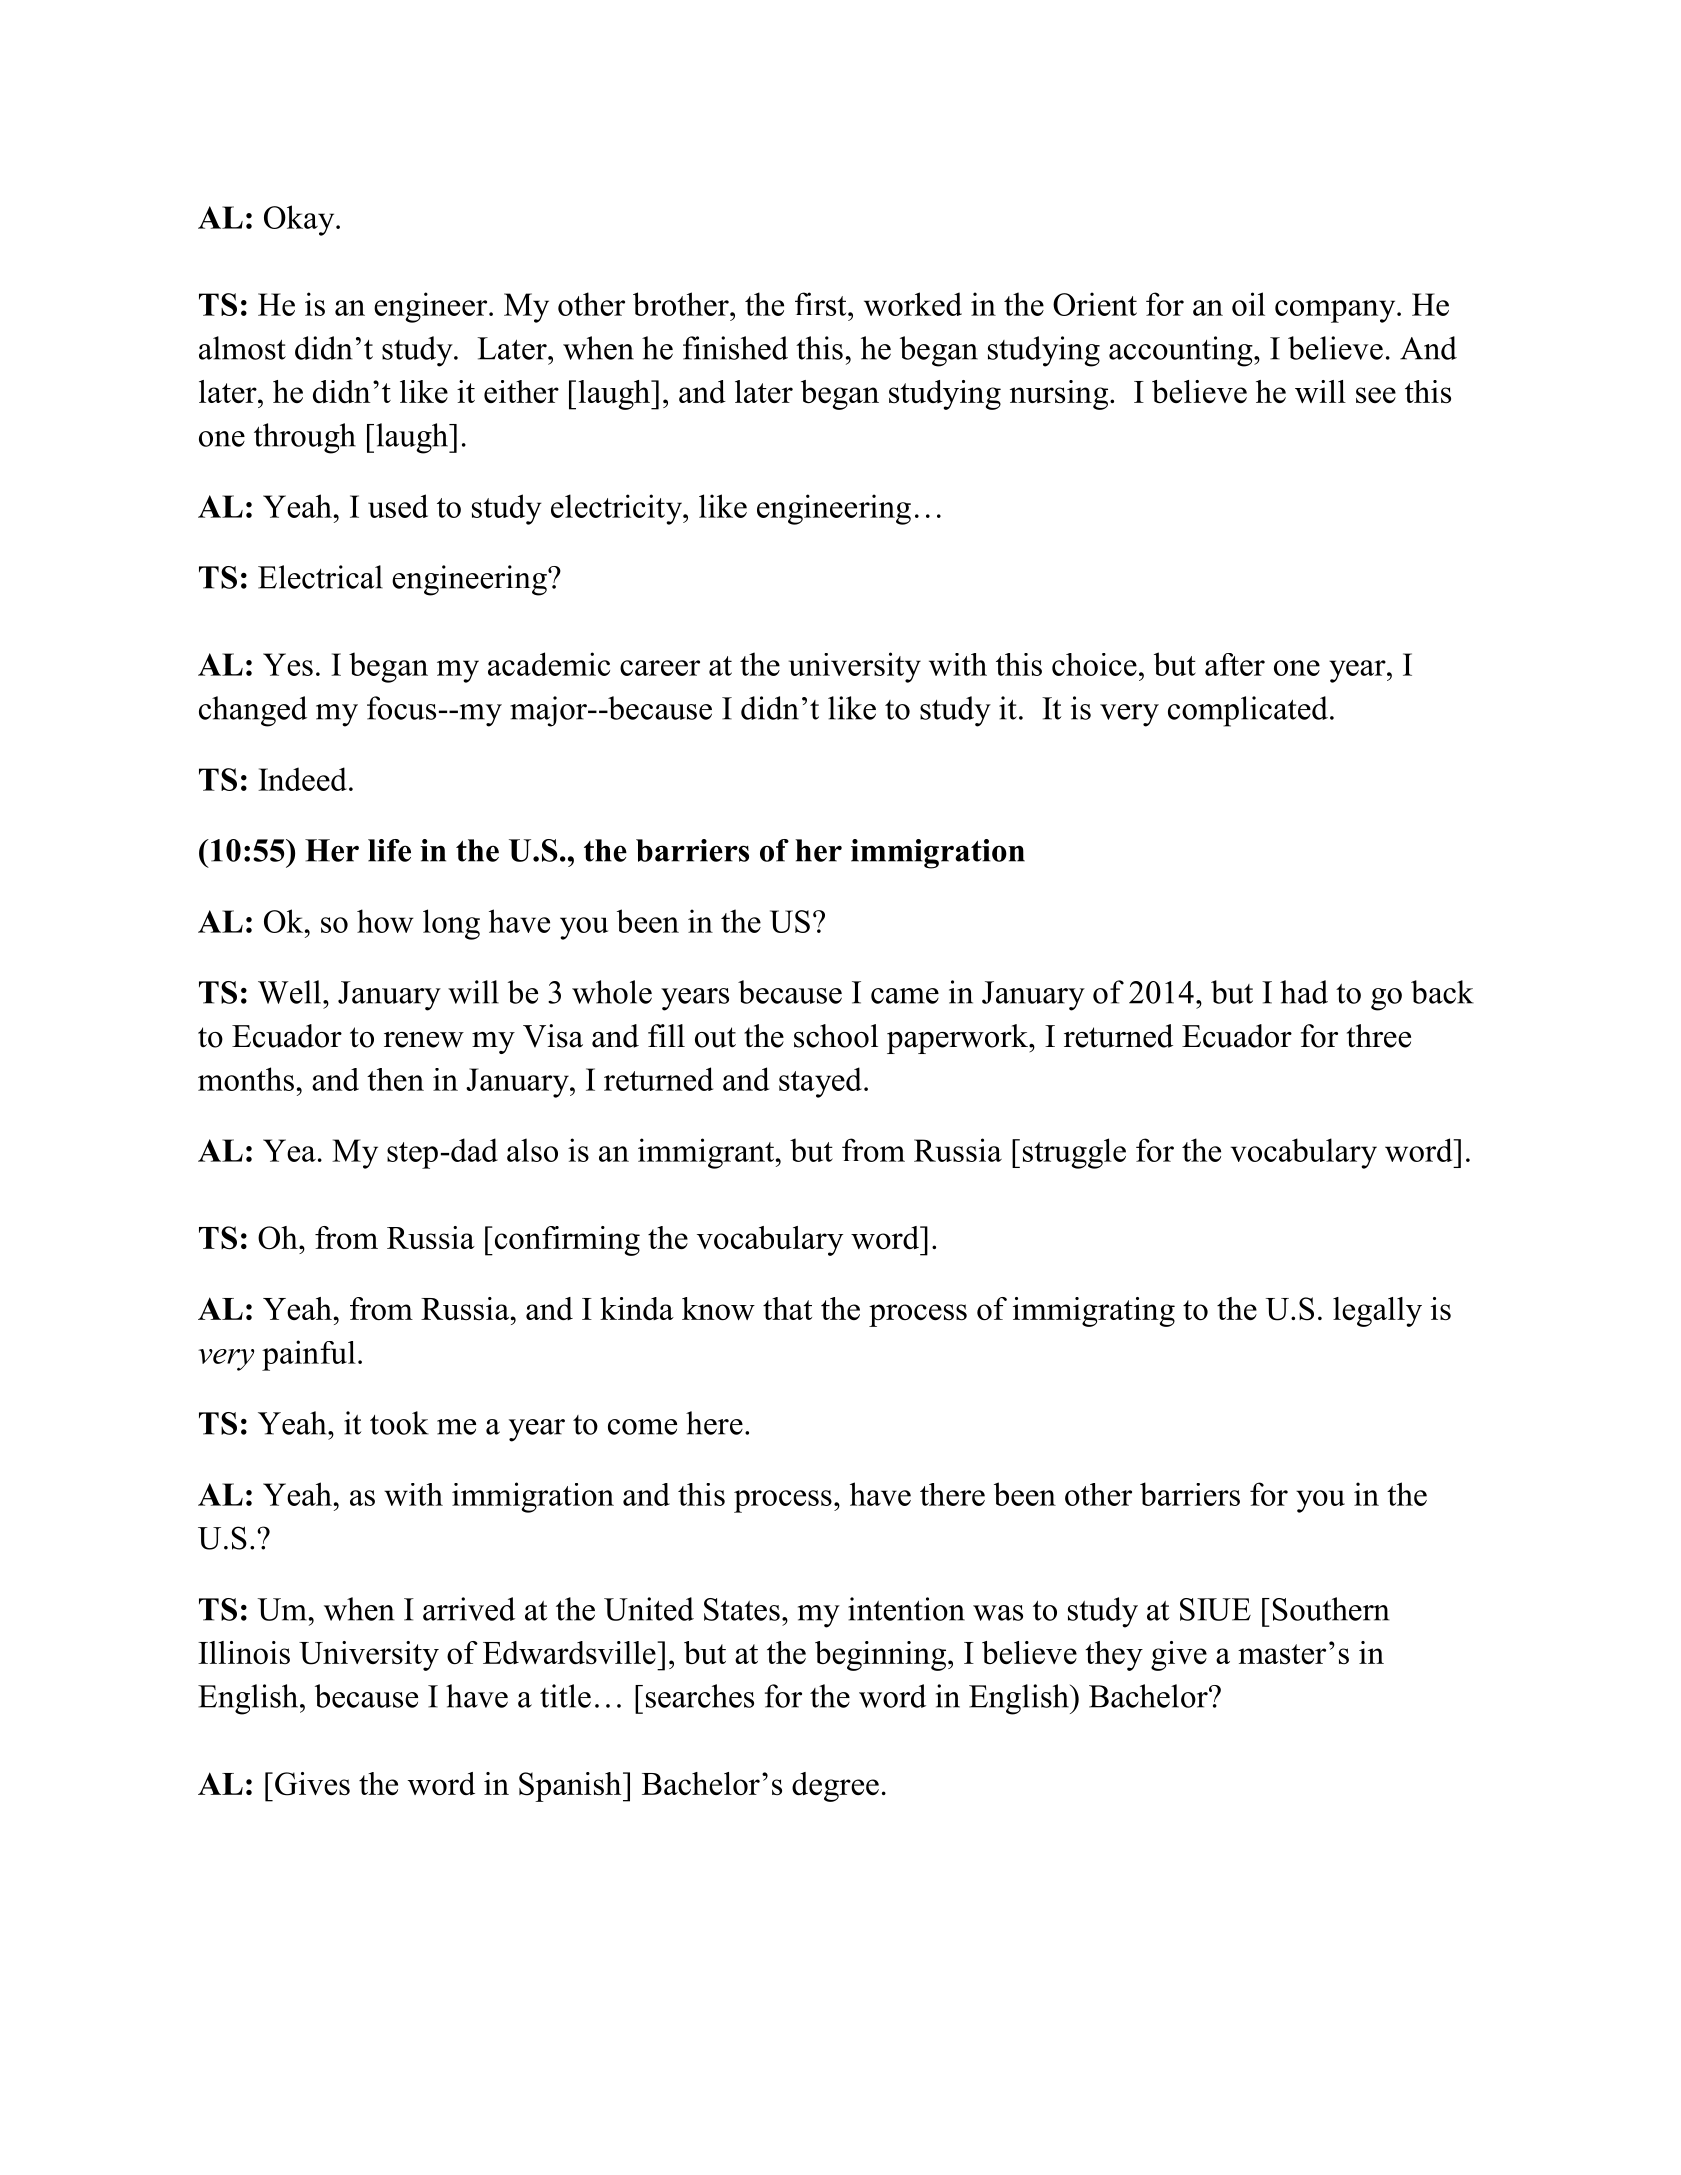 This screenshot has height=2175, width=1681. Describe the element at coordinates (300, 220) in the screenshot. I see `Okay` at that location.
